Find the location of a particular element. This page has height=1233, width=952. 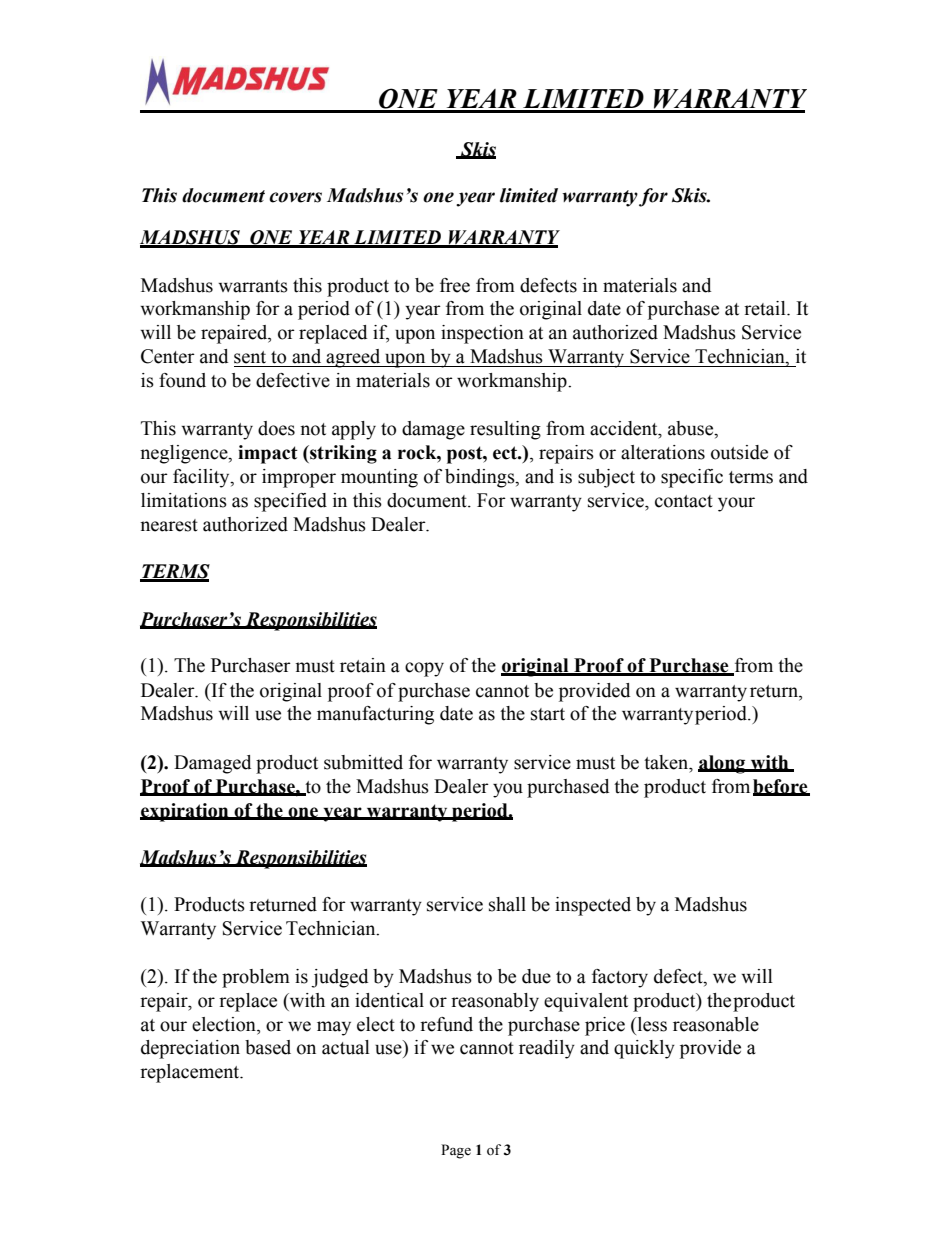

factory is located at coordinates (620, 978).
